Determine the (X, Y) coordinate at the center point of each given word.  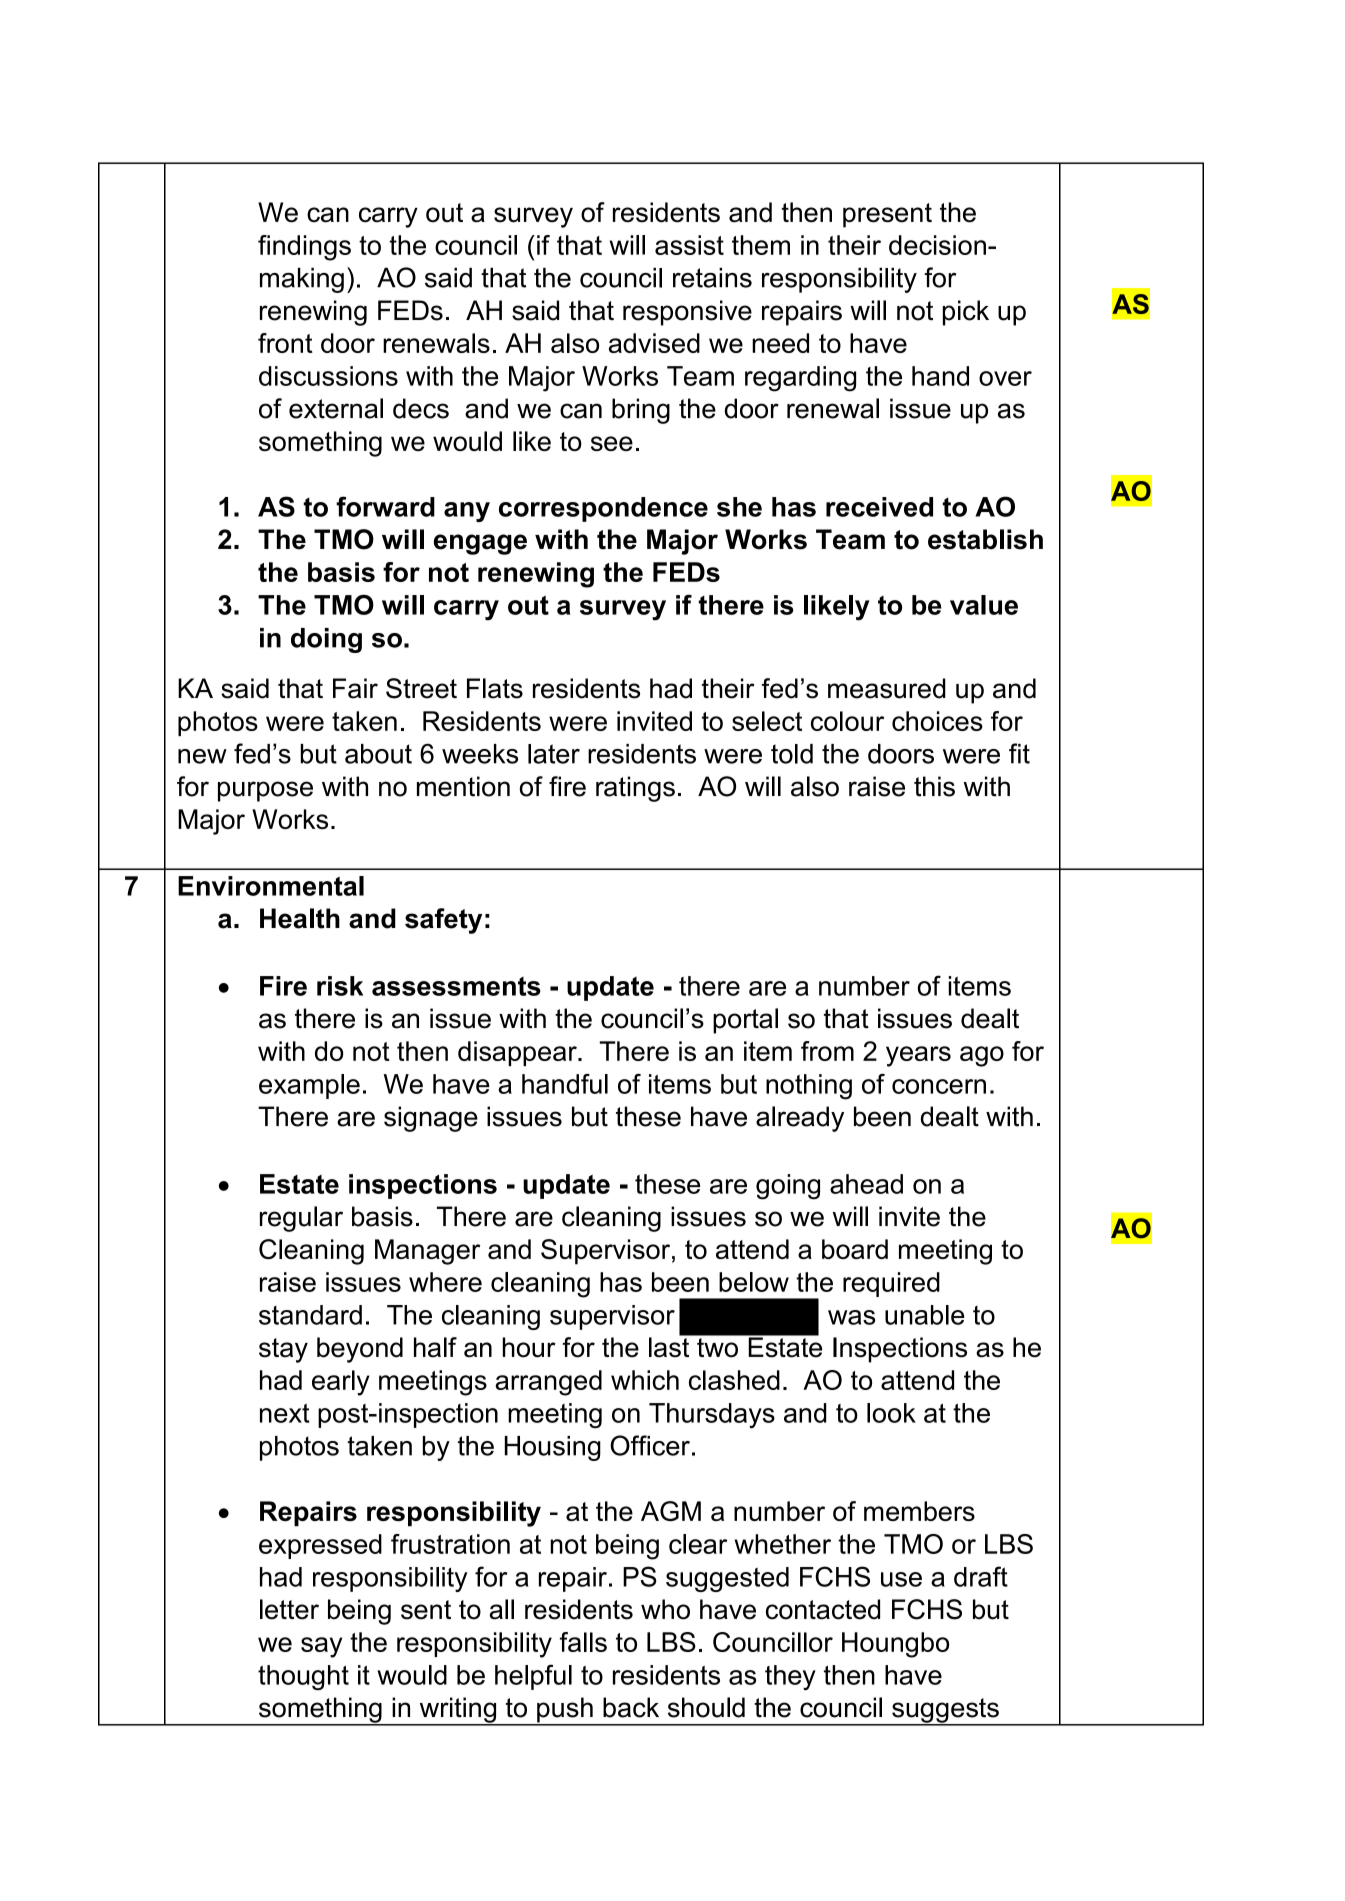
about (378, 754)
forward (385, 506)
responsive (687, 313)
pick (966, 313)
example (309, 1086)
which (645, 1380)
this (934, 786)
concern (939, 1086)
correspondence (603, 509)
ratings (635, 789)
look (891, 1413)
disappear (518, 1053)
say (321, 1647)
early (341, 1383)
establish (985, 539)
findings (304, 248)
